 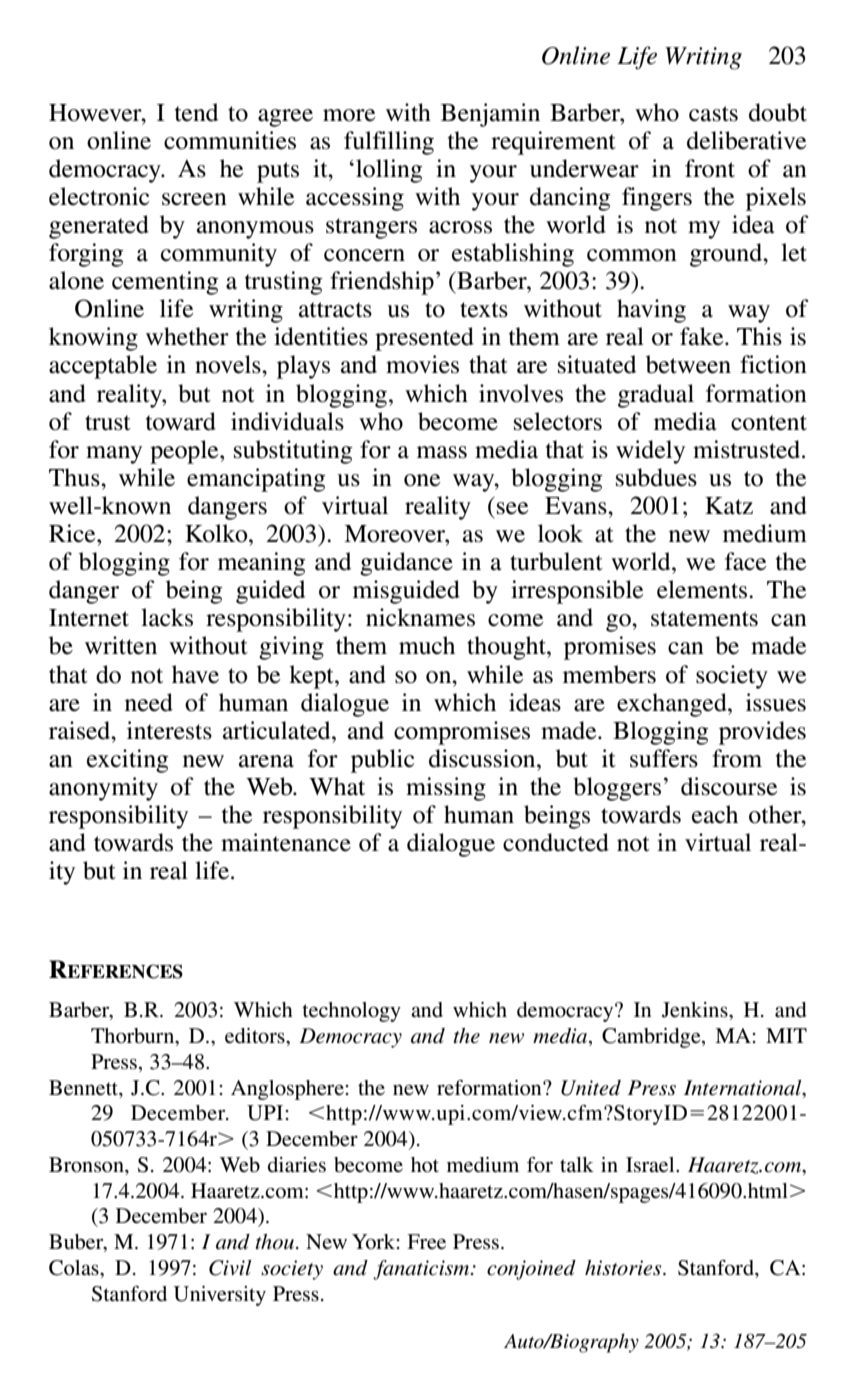 What do you see at coordinates (230, 1268) in the screenshot?
I see `Civil` at bounding box center [230, 1268].
